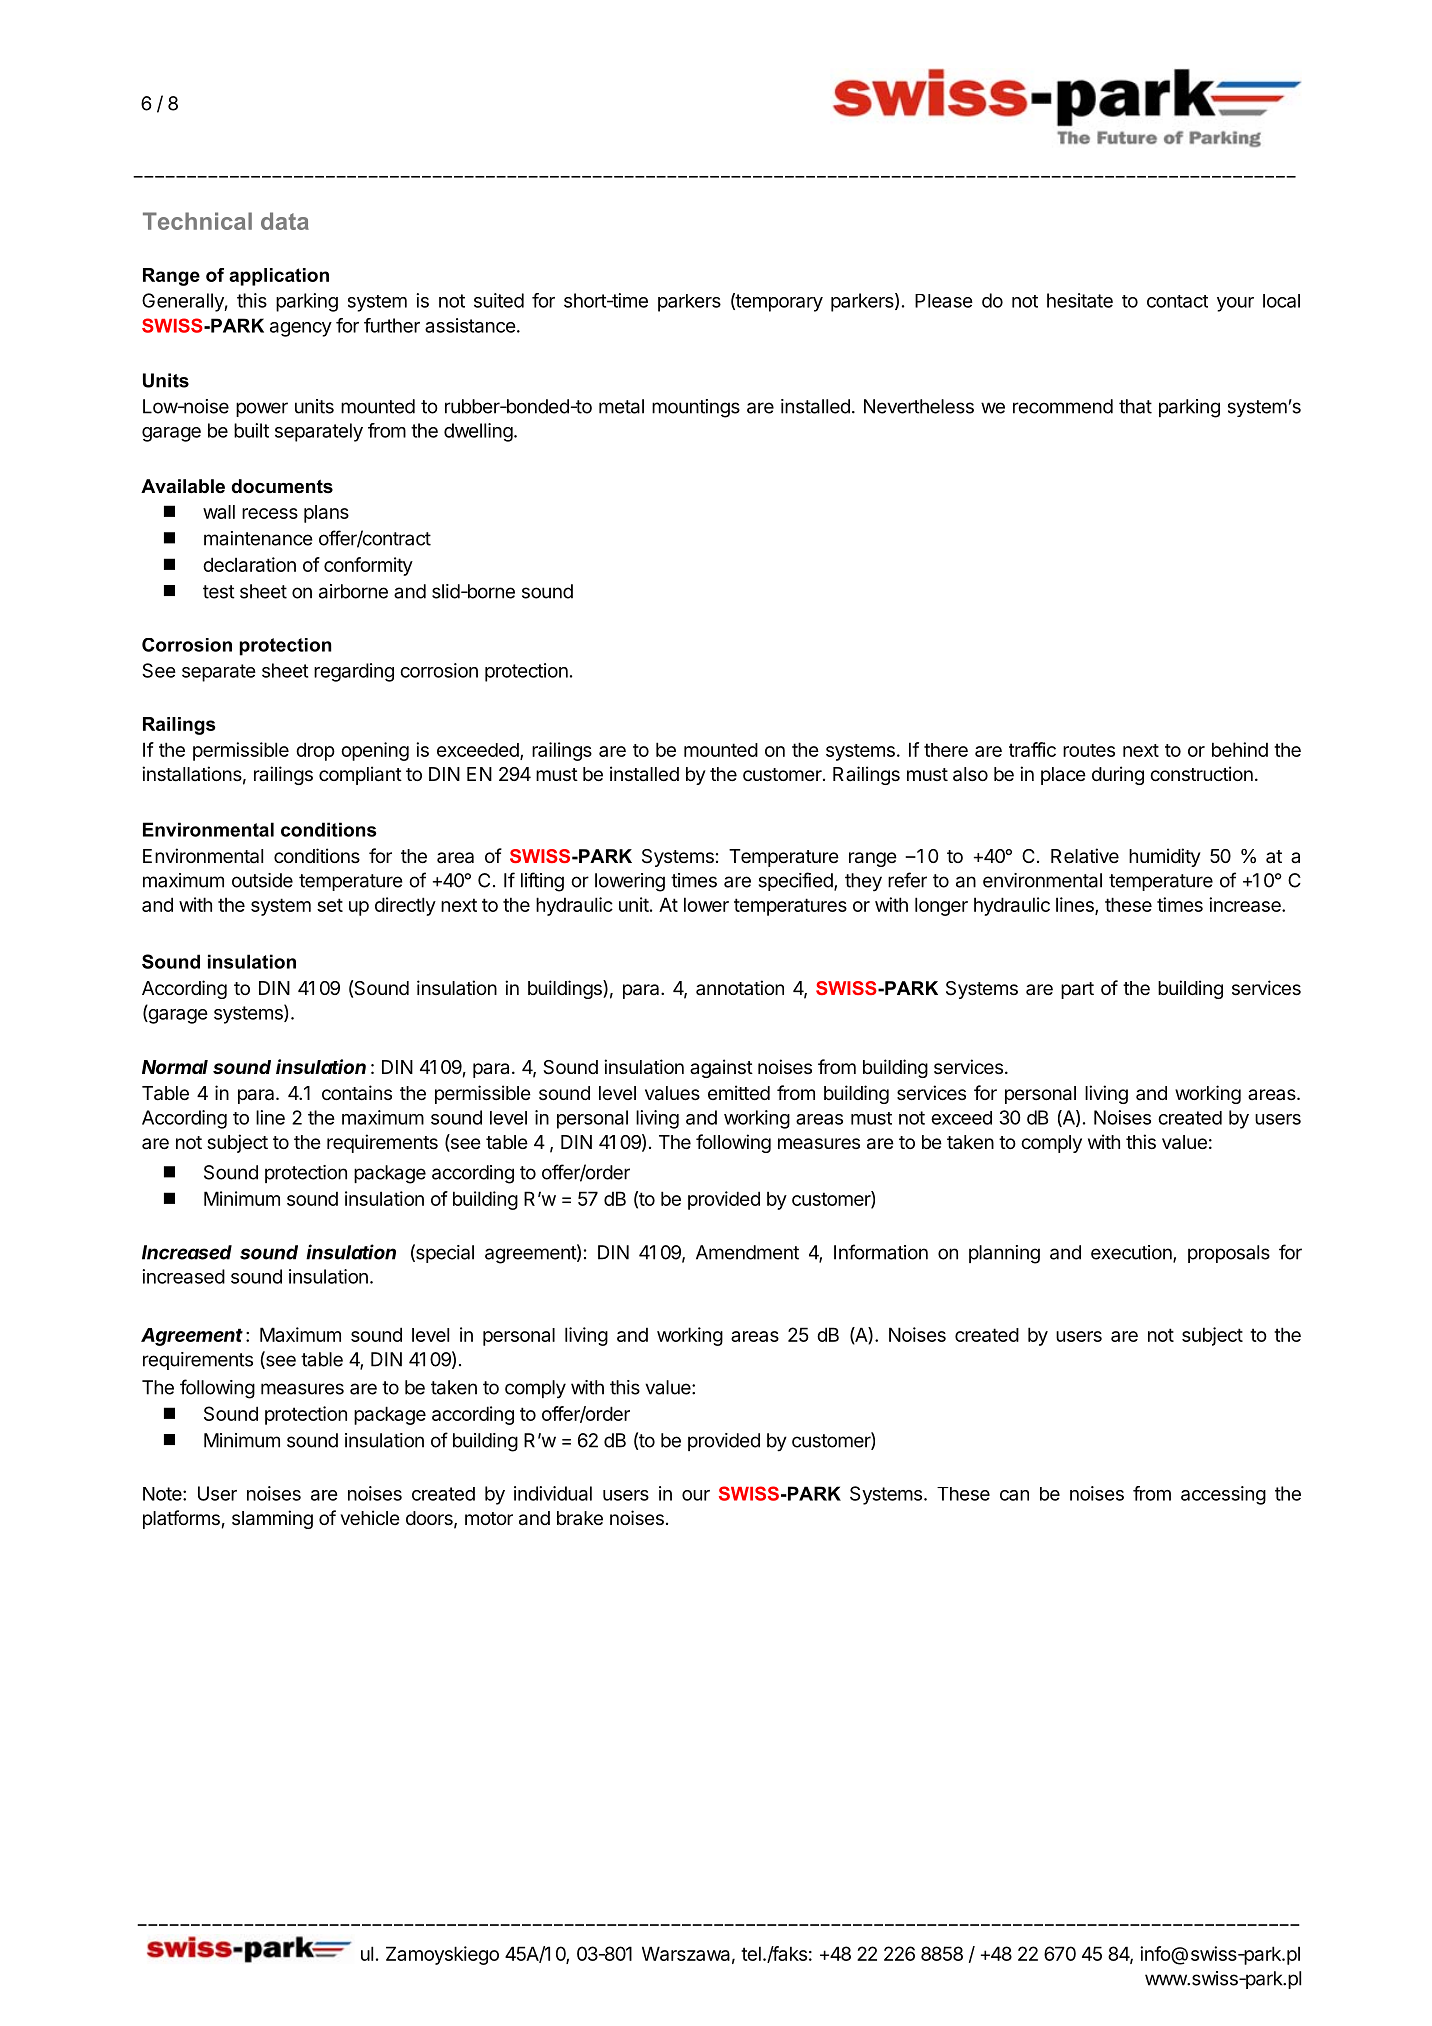 The image size is (1432, 2026). Describe the element at coordinates (279, 277) in the page. I see `application` at that location.
